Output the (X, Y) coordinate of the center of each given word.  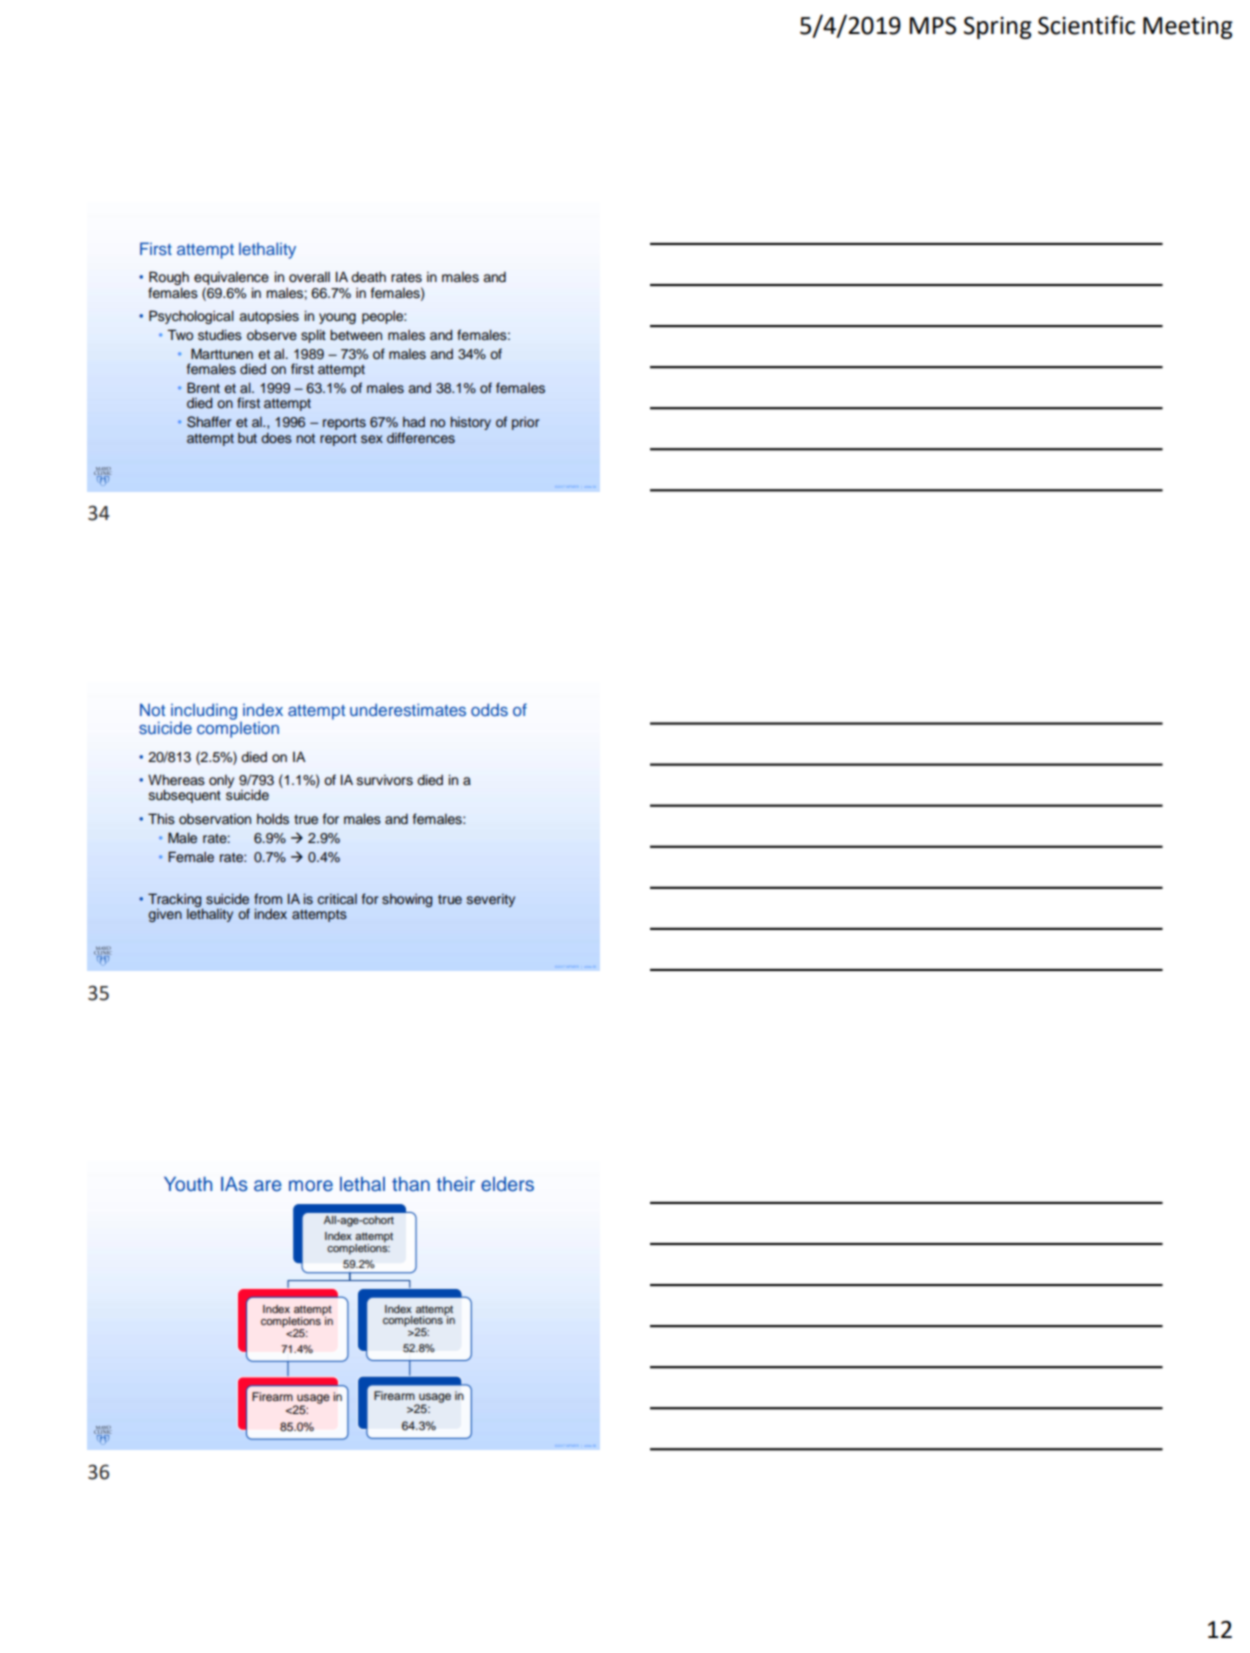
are (268, 1186)
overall (309, 277)
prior (525, 423)
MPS (932, 26)
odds (489, 709)
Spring (998, 28)
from (268, 898)
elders (507, 1184)
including (204, 712)
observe (272, 335)
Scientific (1086, 25)
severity (491, 900)
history (471, 423)
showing (407, 900)
